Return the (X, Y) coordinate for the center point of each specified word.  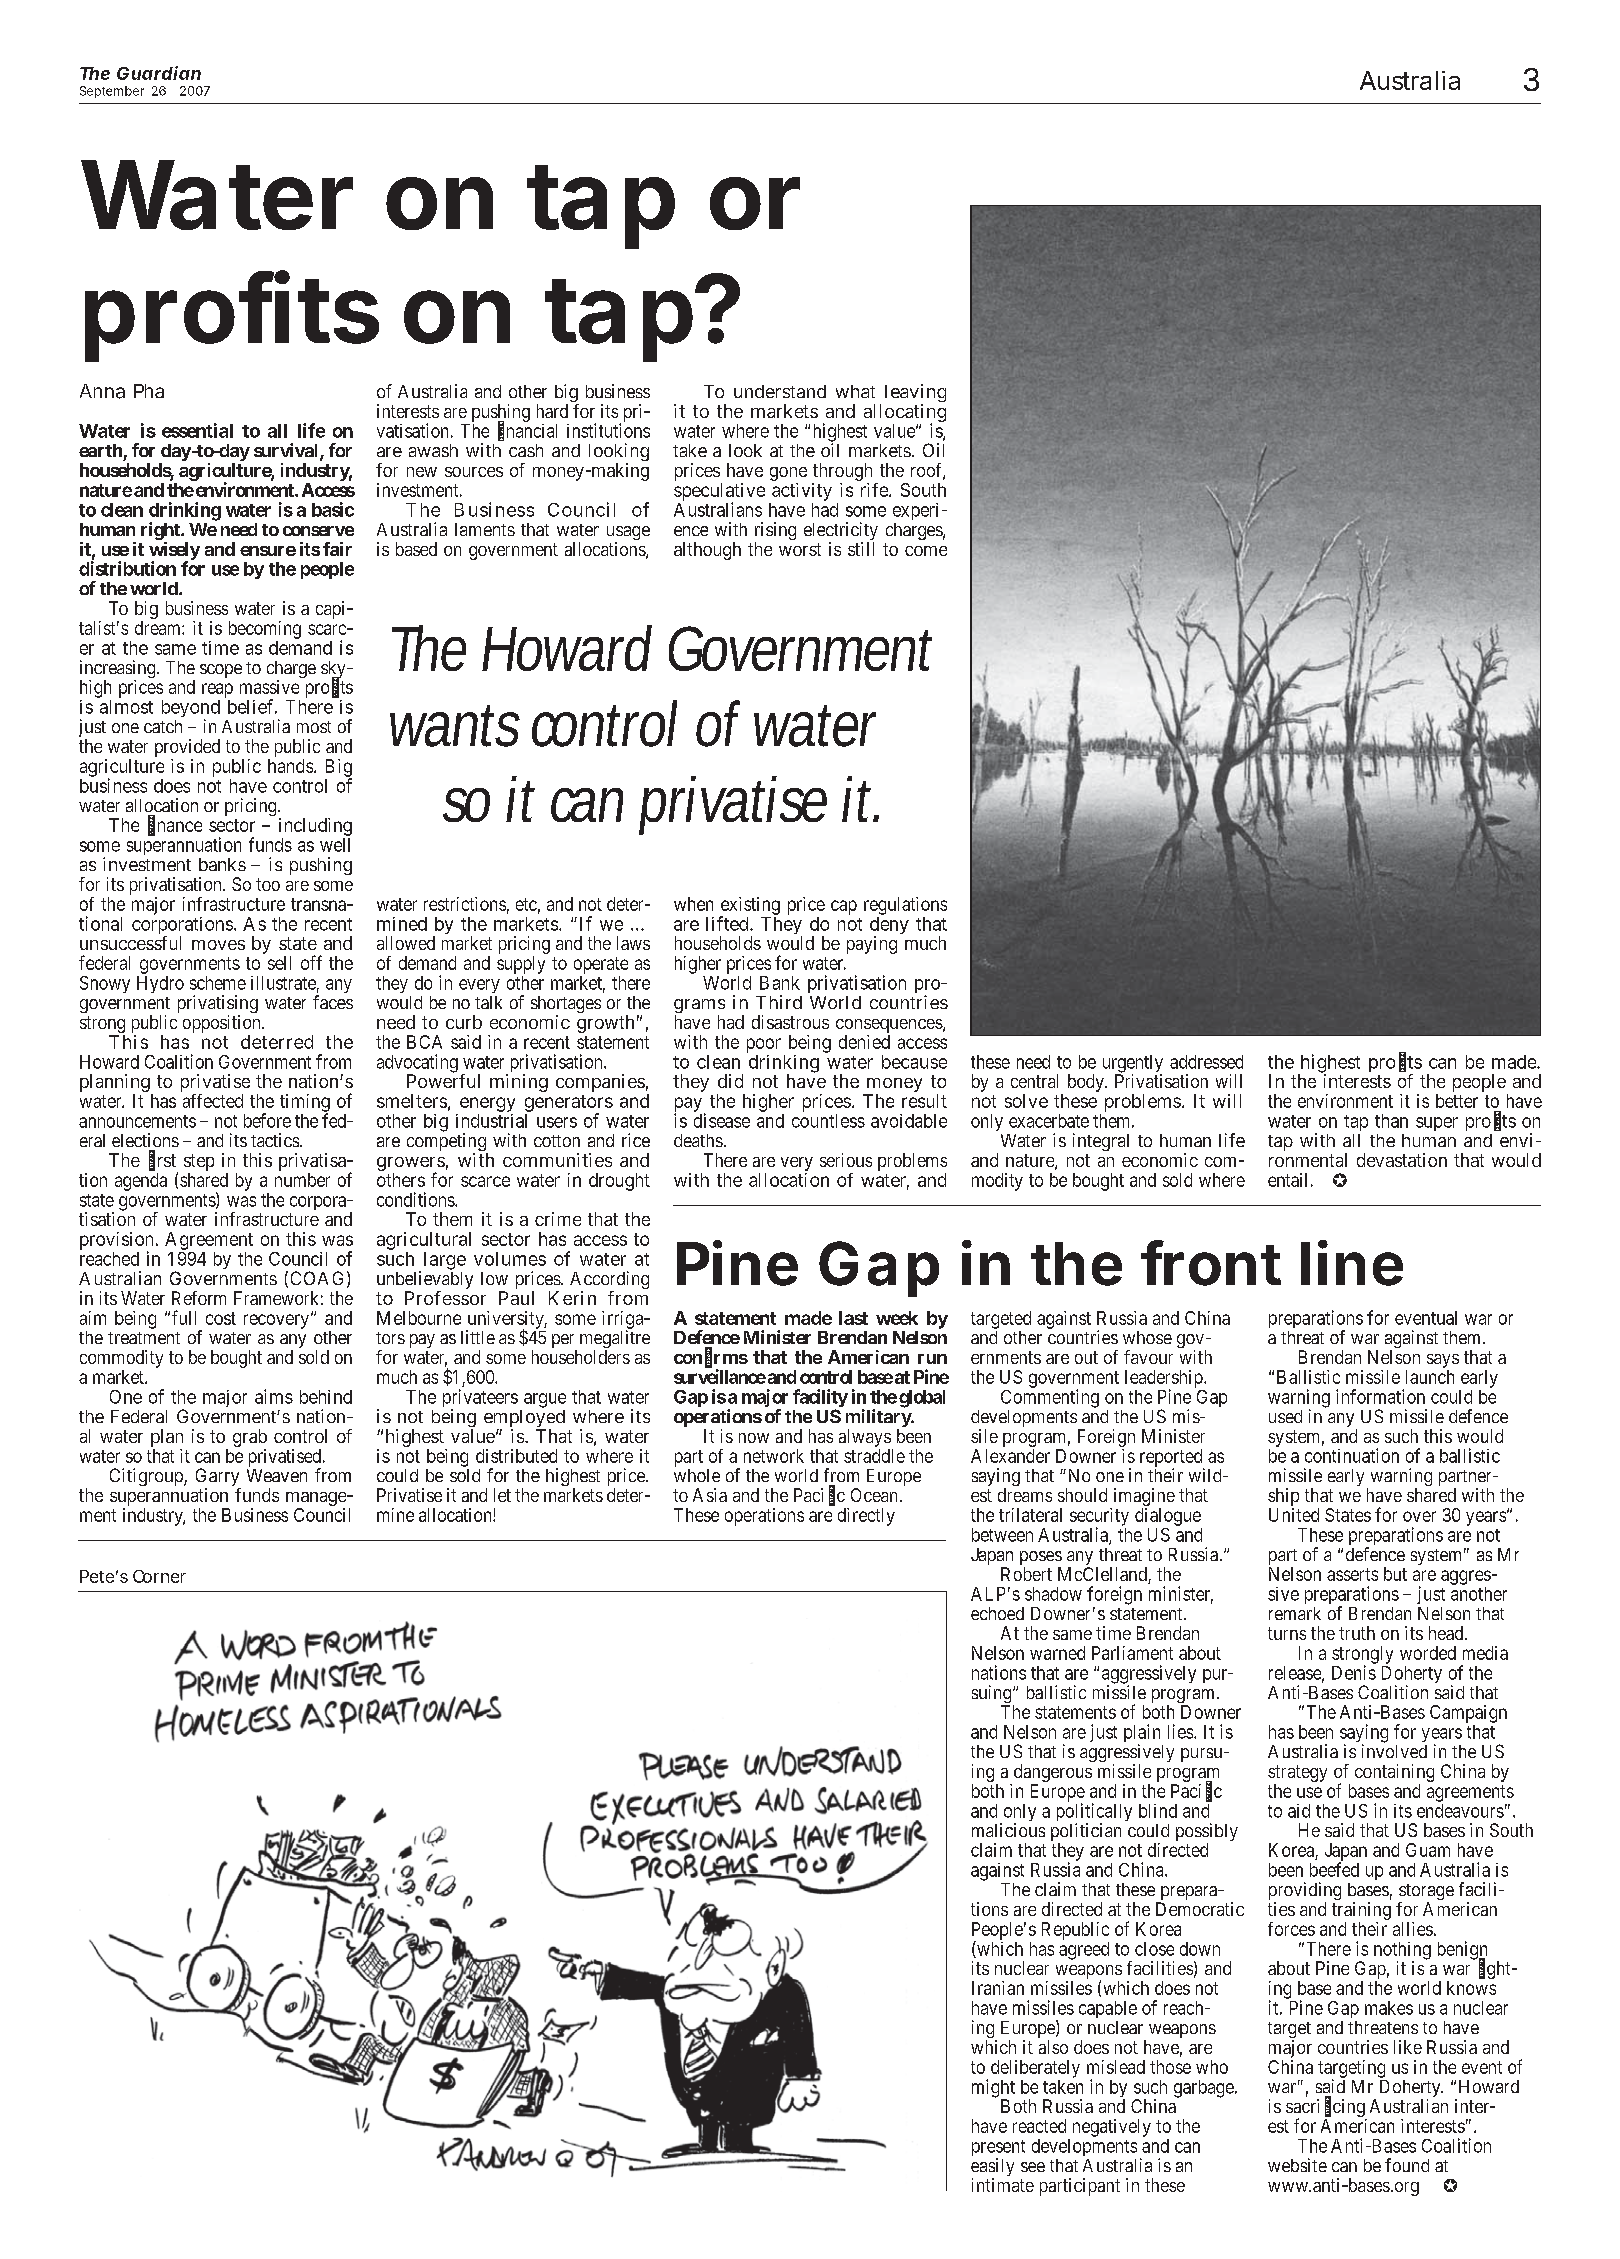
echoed (997, 1613)
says (1443, 1362)
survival (287, 451)
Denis (1354, 1672)
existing (750, 907)
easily (992, 2168)
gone (788, 475)
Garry (218, 1478)
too (268, 884)
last (853, 1318)
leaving (915, 394)
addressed (1206, 1062)
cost (221, 1318)
